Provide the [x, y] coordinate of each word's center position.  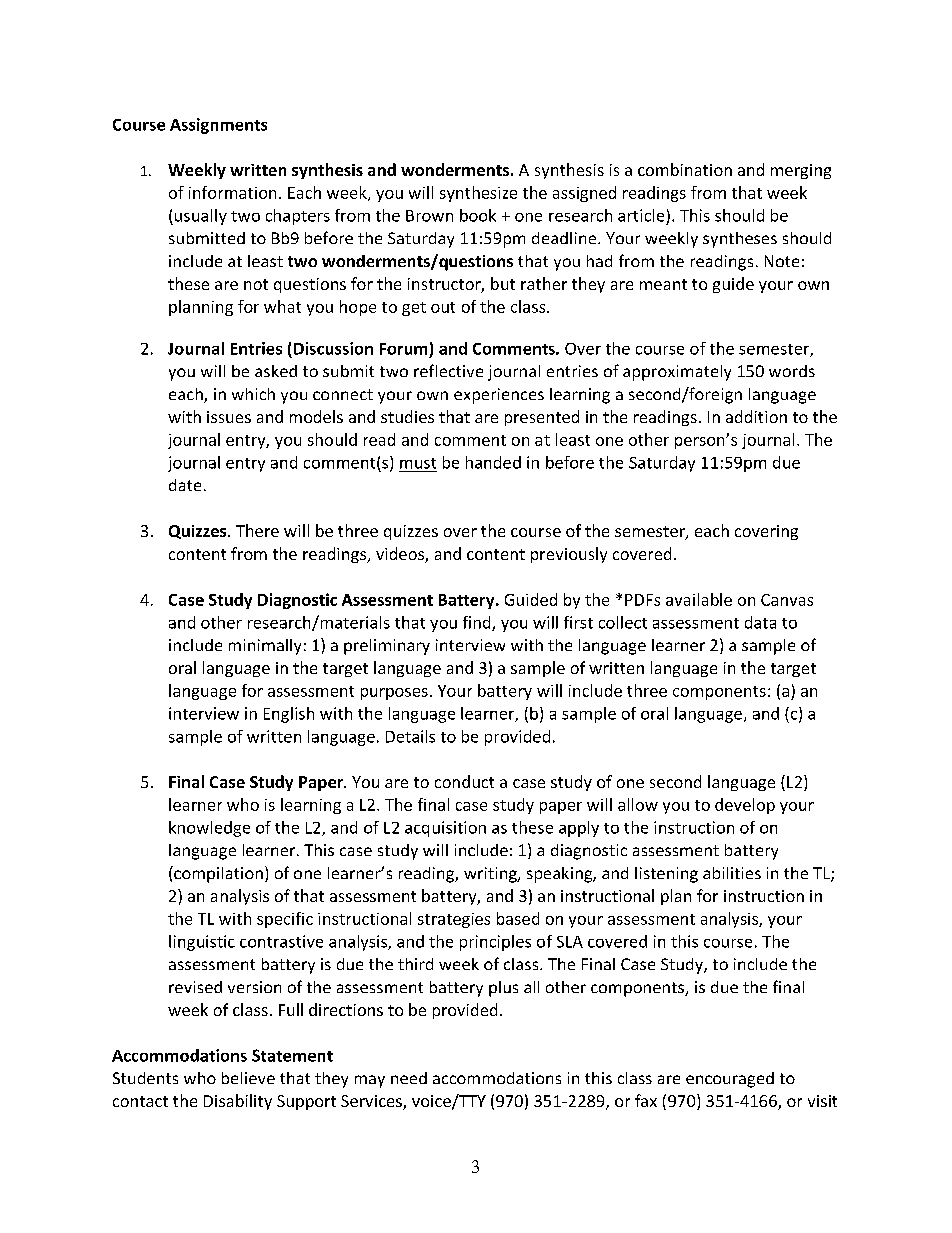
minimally [265, 647]
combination [685, 169]
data [760, 622]
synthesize [478, 194]
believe [248, 1078]
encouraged [730, 1080]
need [409, 1078]
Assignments [218, 126]
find [478, 623]
